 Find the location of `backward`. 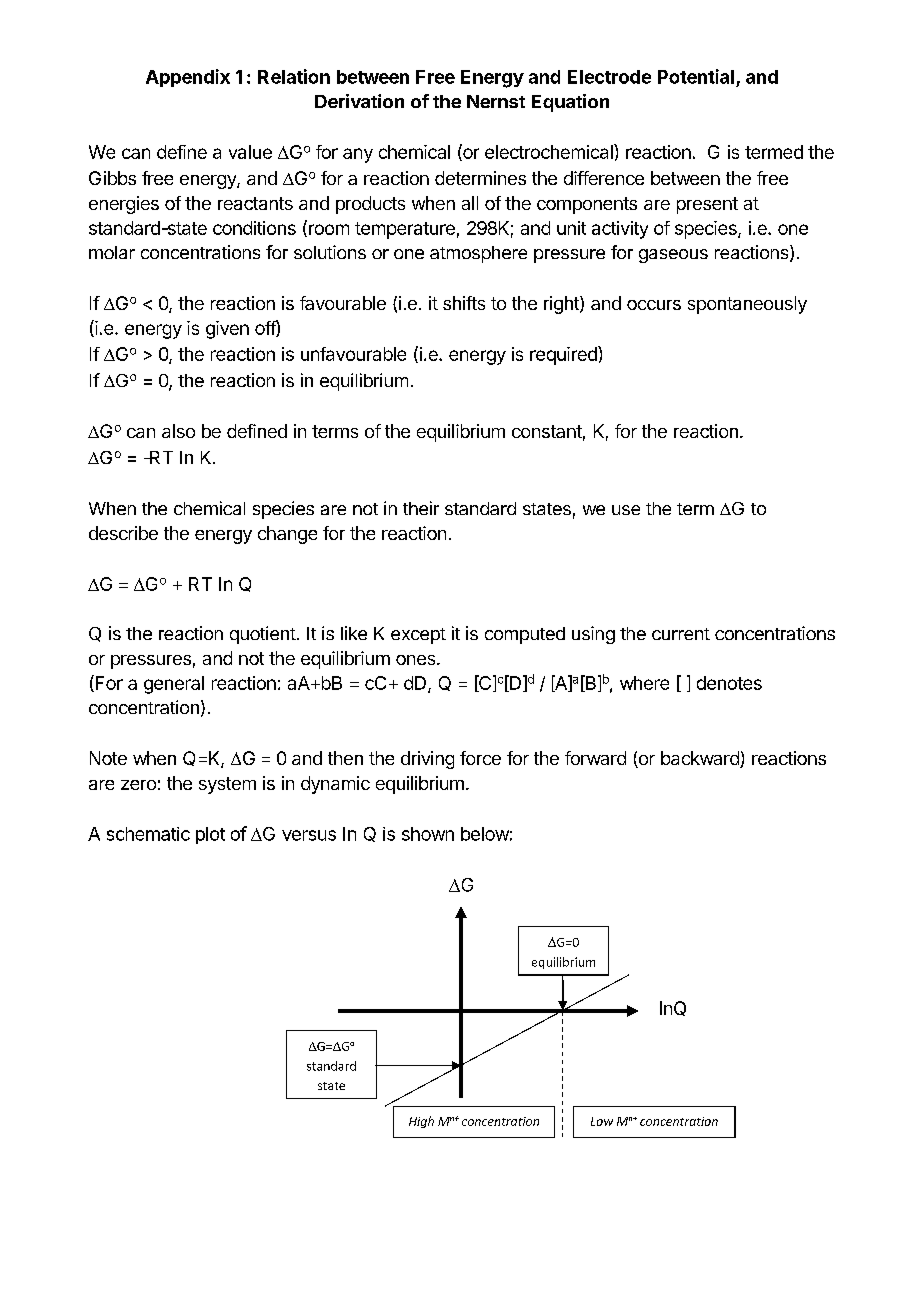

backward is located at coordinates (701, 759).
